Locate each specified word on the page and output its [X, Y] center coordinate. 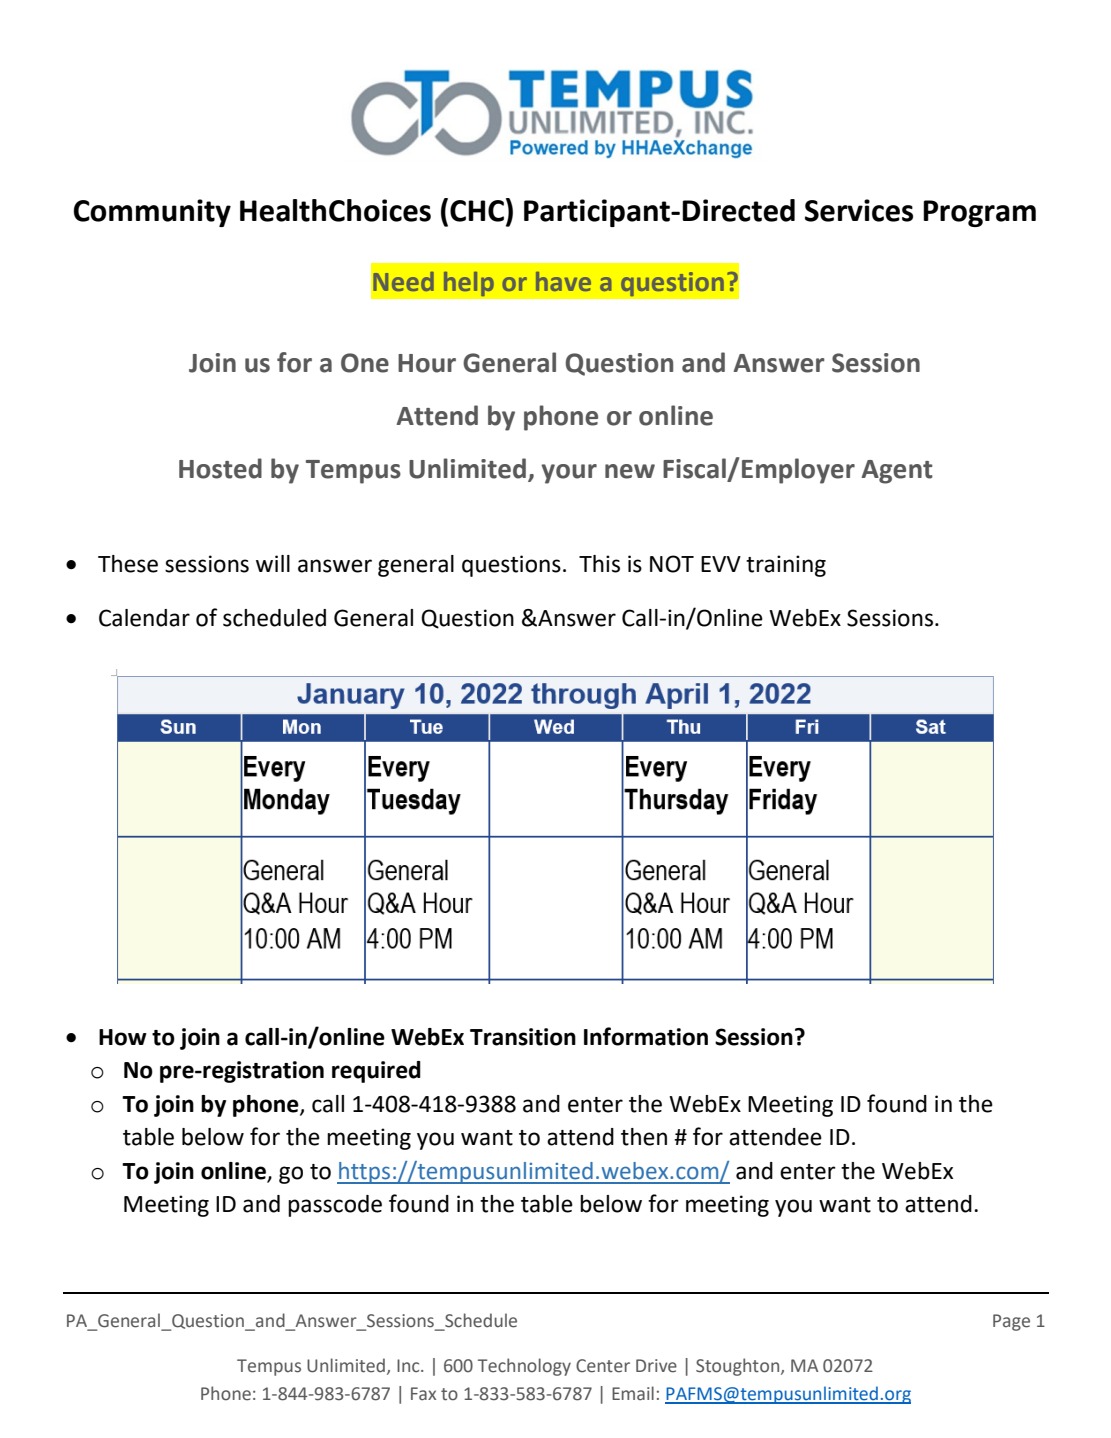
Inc [409, 1366]
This [599, 564]
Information [646, 1036]
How [123, 1037]
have [563, 281]
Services [859, 210]
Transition [523, 1037]
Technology [524, 1367]
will [273, 563]
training [786, 566]
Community [152, 213]
